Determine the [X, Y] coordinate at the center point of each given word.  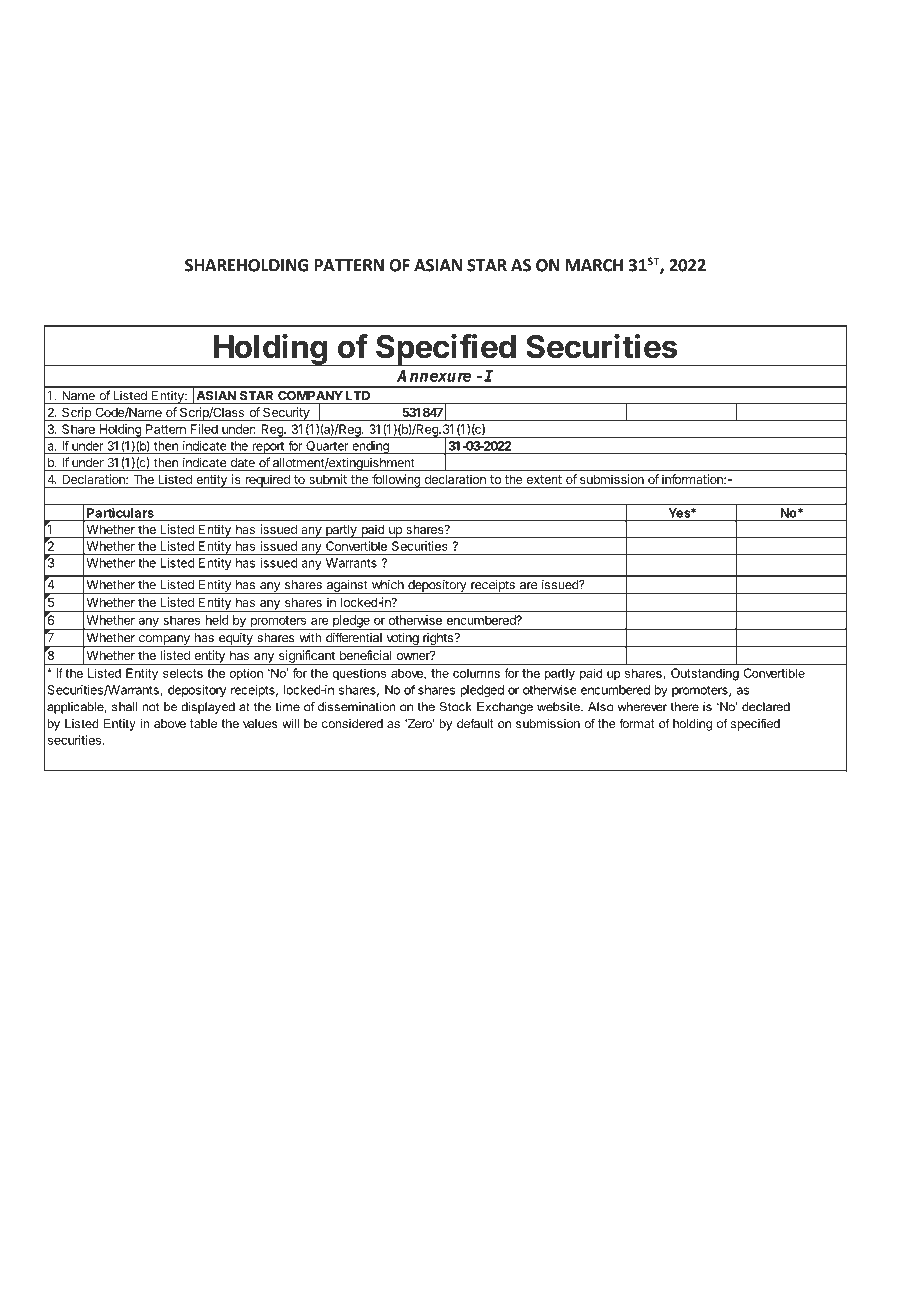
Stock [455, 707]
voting [402, 640]
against [346, 586]
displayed [208, 708]
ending [370, 448]
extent [544, 479]
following [396, 481]
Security [286, 414]
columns [476, 673]
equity [236, 640]
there [685, 707]
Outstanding [705, 674]
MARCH [594, 265]
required [267, 481]
